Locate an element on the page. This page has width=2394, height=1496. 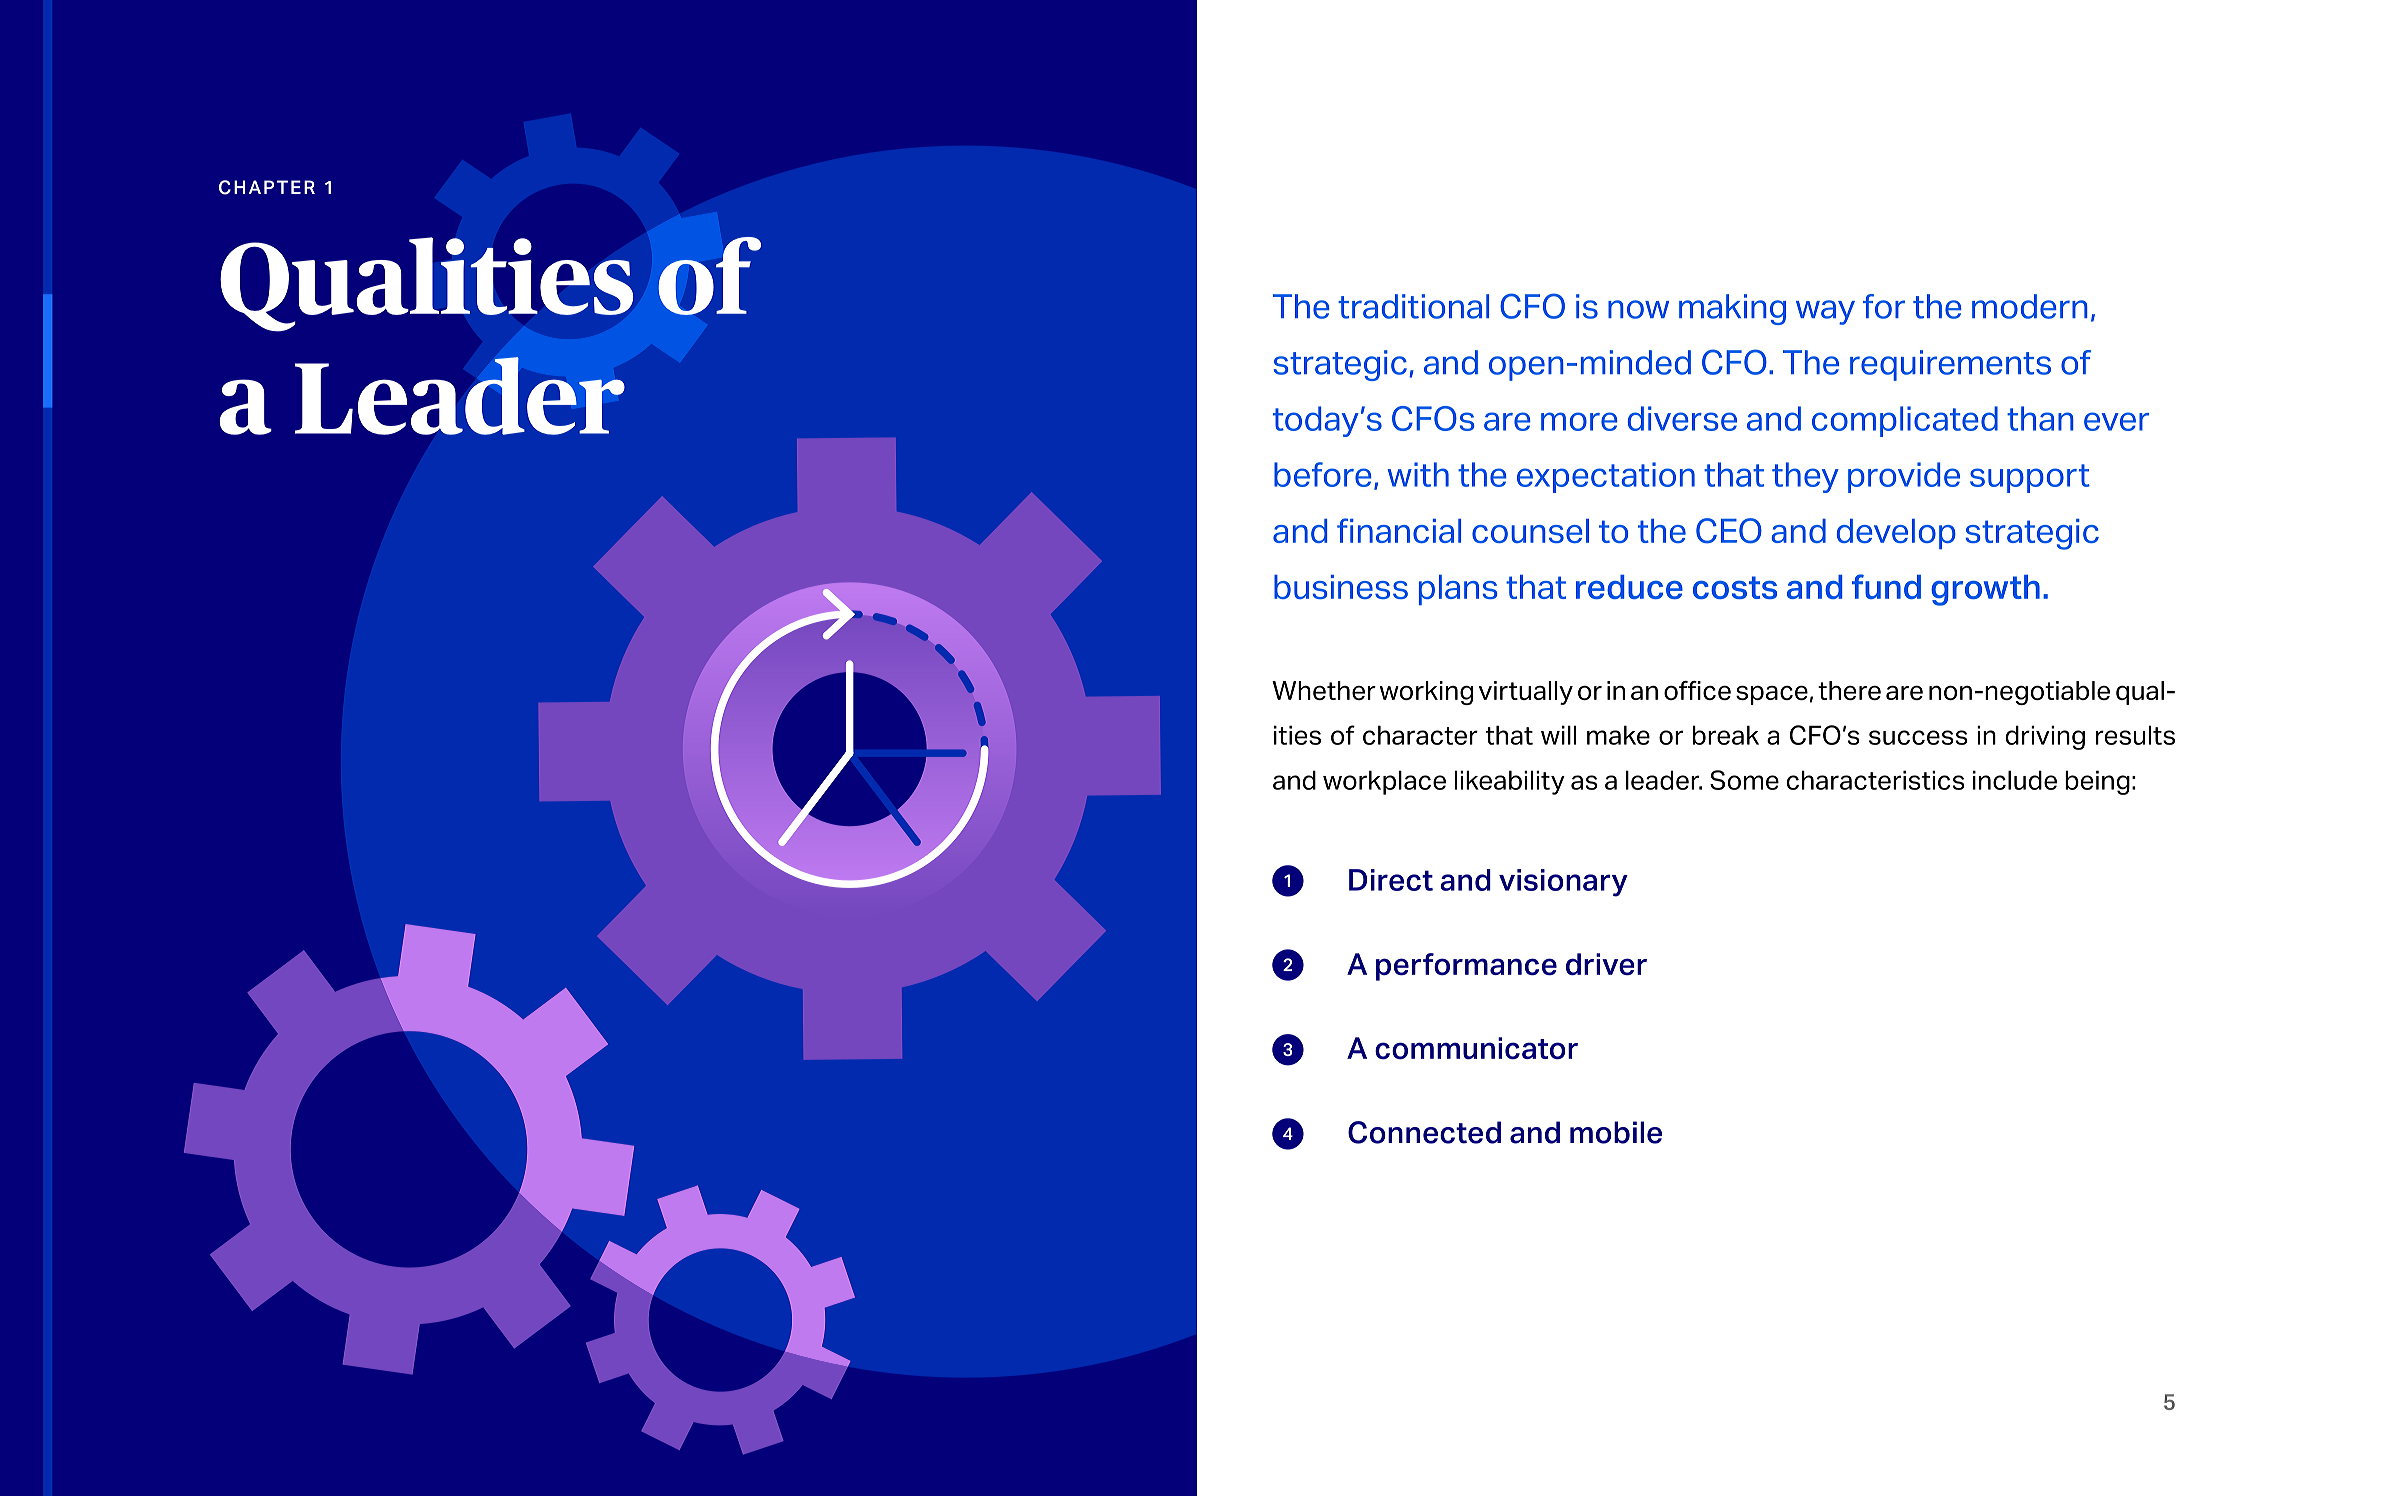
modern is located at coordinates (2030, 306).
